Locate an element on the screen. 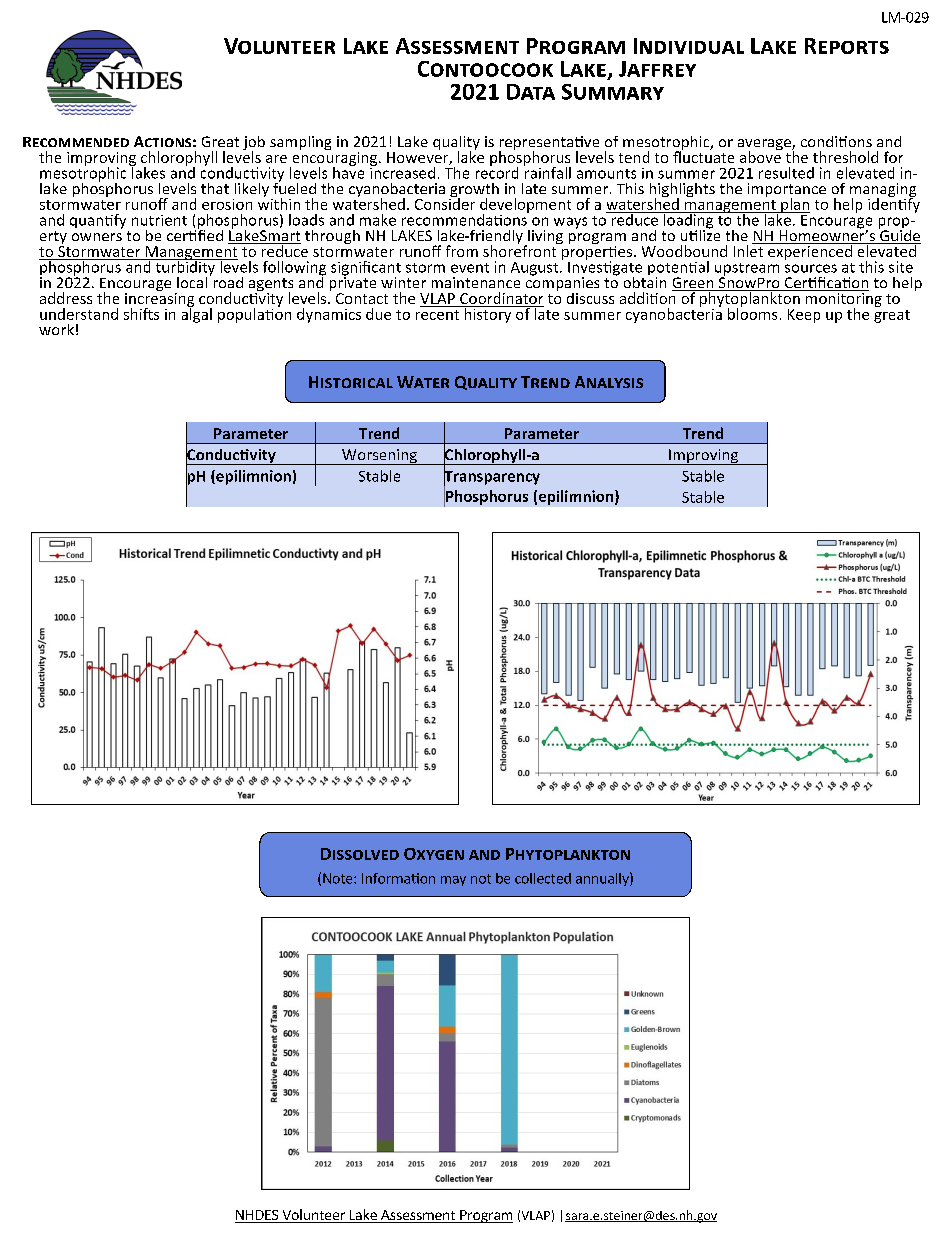 Image resolution: width=952 pixels, height=1233 pixels. Data is located at coordinates (531, 92).
